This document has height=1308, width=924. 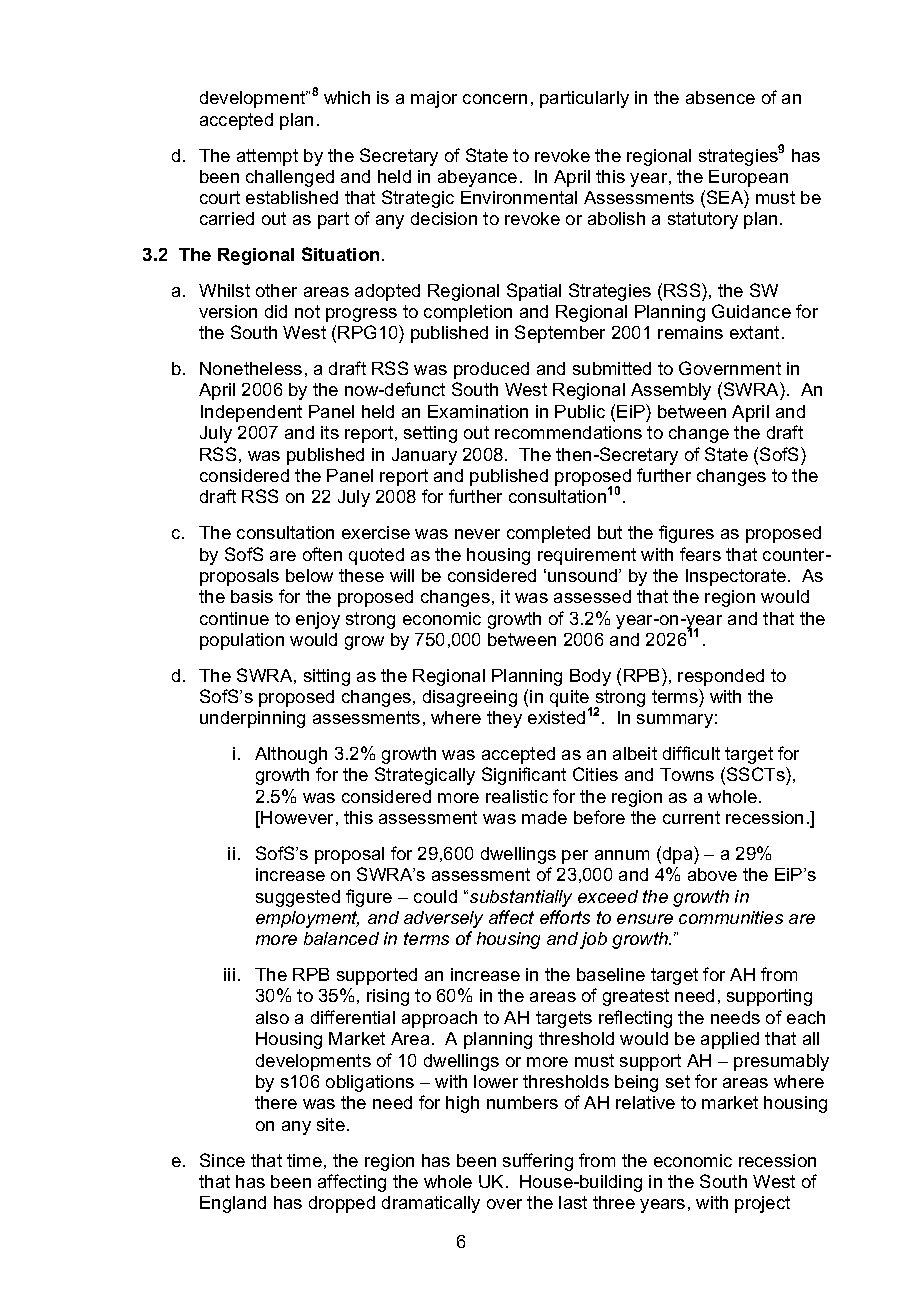 What do you see at coordinates (267, 157) in the document?
I see `attempt` at bounding box center [267, 157].
